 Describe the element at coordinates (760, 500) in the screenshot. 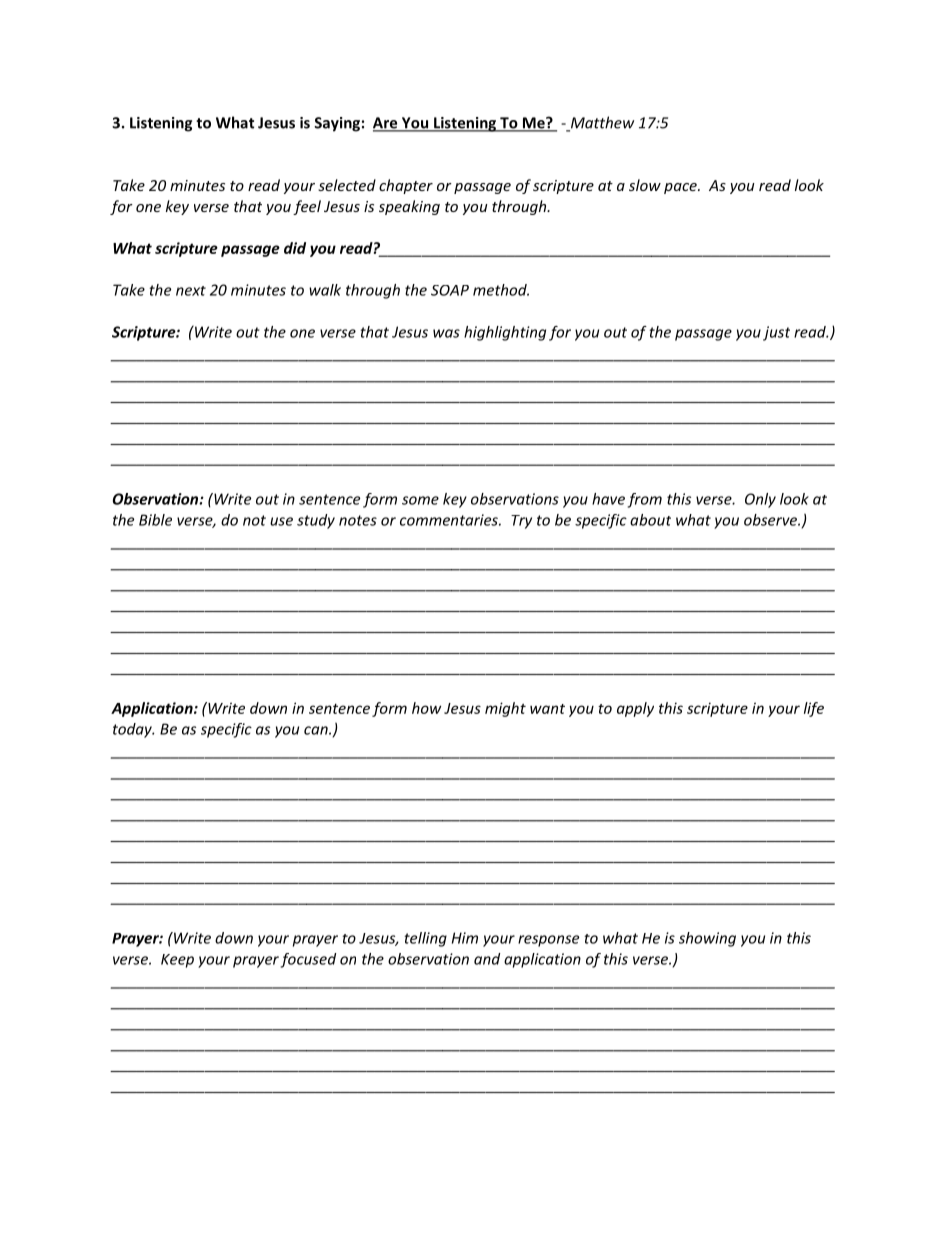

I see `Only` at that location.
